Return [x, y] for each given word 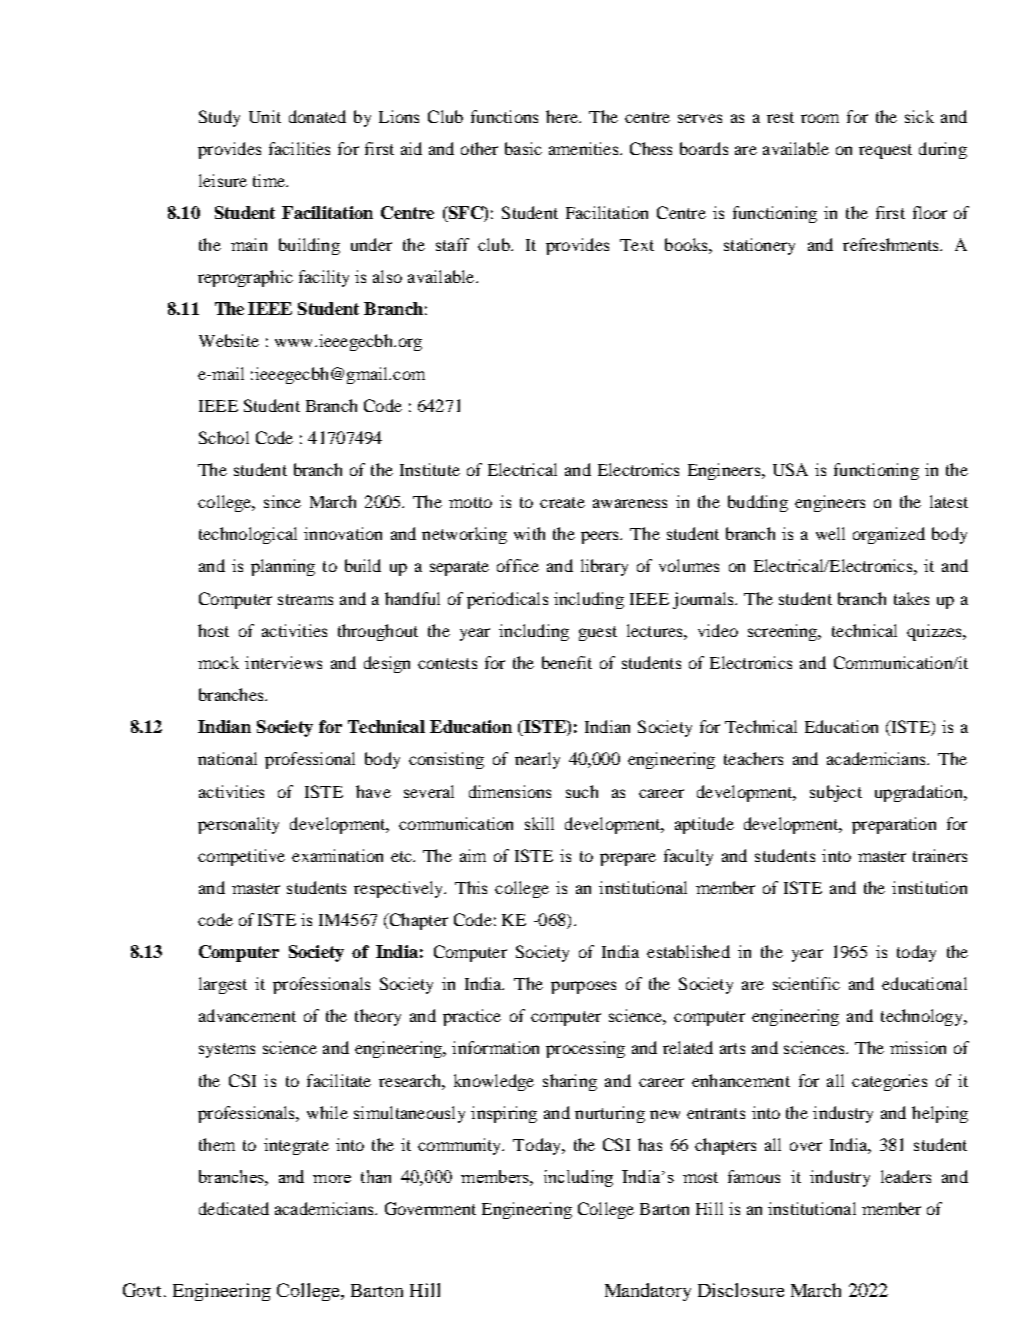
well [830, 533]
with [529, 533]
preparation [894, 825]
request [885, 151]
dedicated [234, 1208]
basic [523, 148]
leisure [223, 180]
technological [248, 535]
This [471, 887]
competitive [241, 857]
